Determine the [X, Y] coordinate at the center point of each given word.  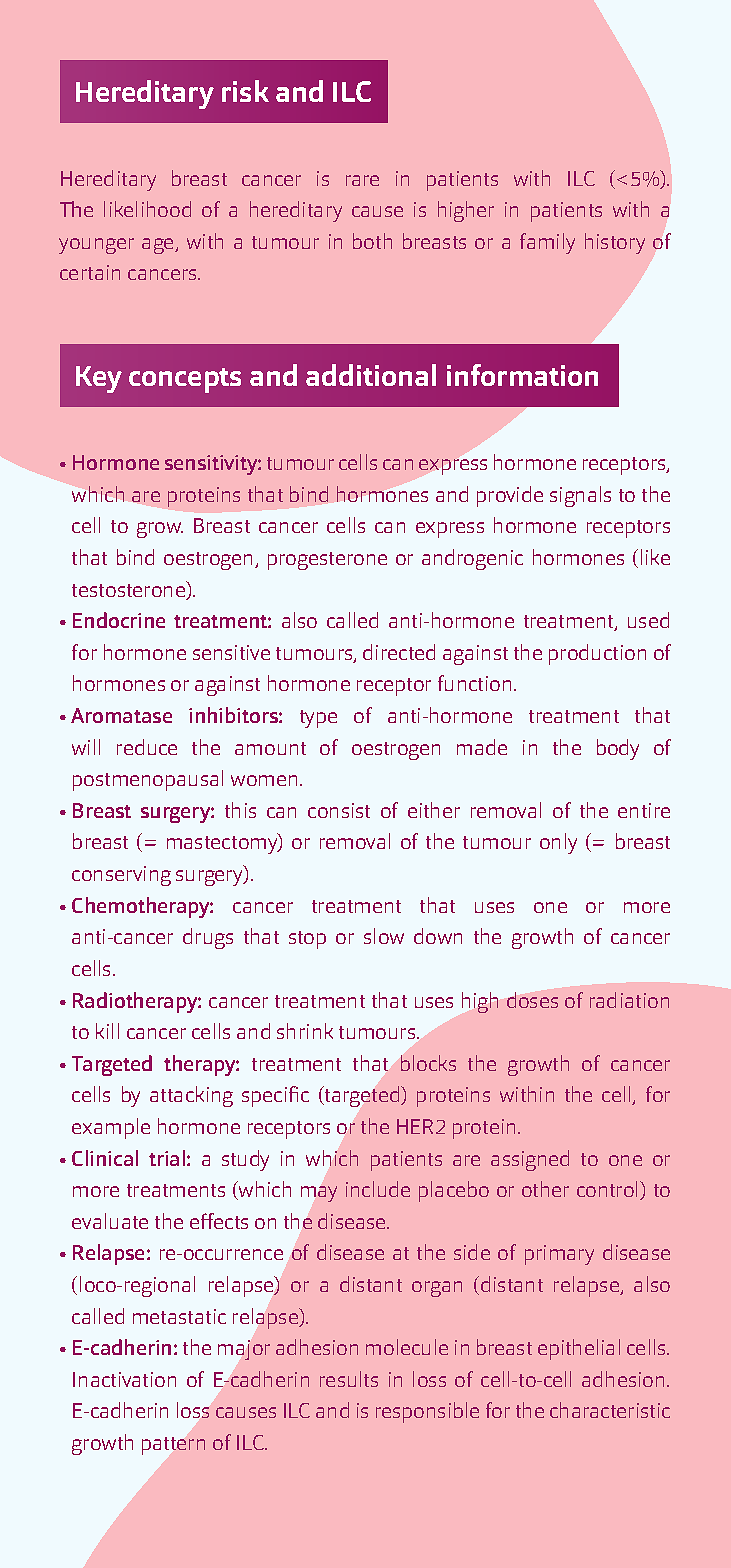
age [159, 246]
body [618, 749]
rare [362, 180]
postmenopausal [148, 780]
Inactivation [124, 1379]
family [547, 243]
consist [339, 810]
